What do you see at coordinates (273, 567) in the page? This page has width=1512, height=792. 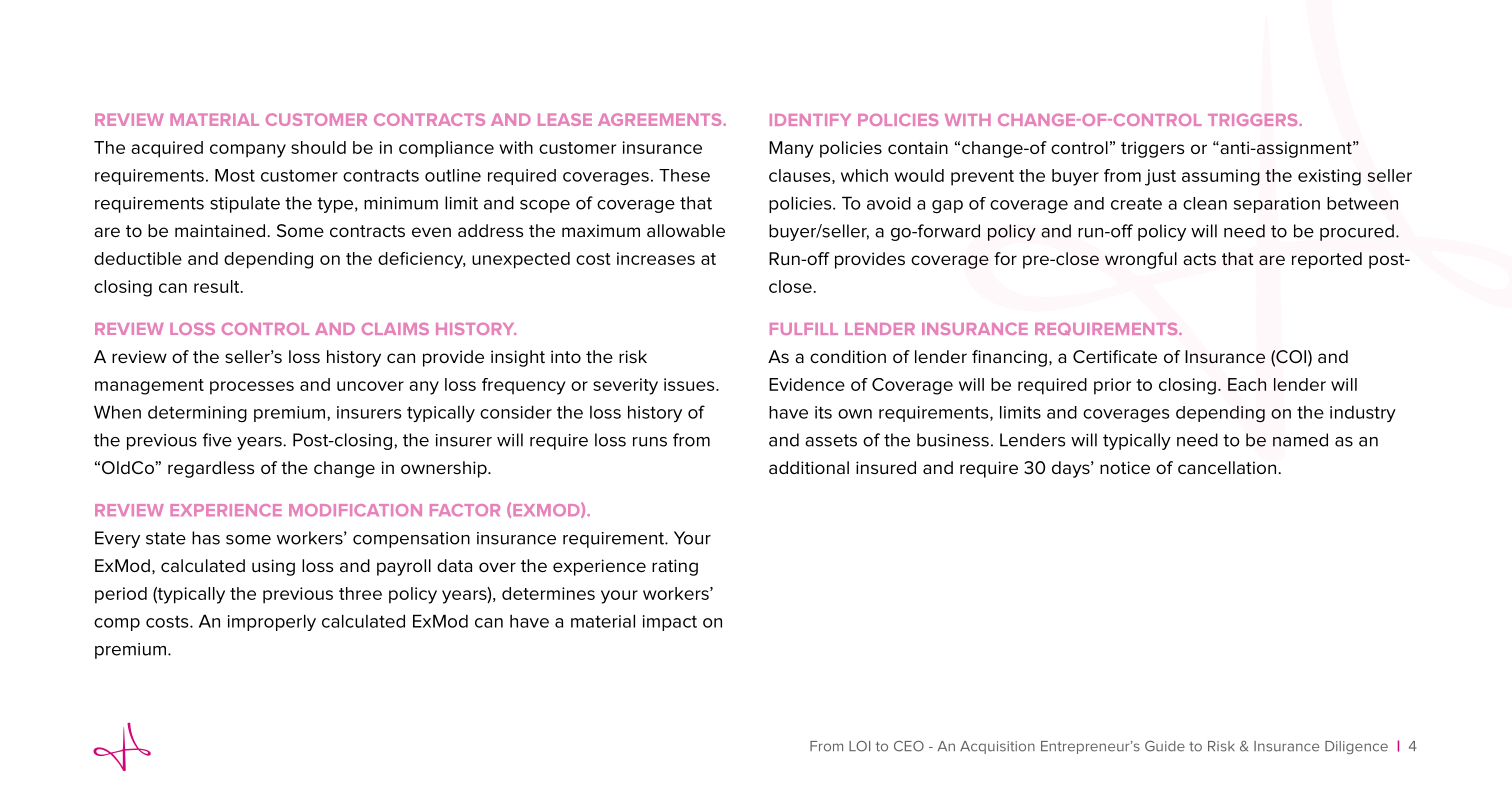 I see `using` at bounding box center [273, 567].
